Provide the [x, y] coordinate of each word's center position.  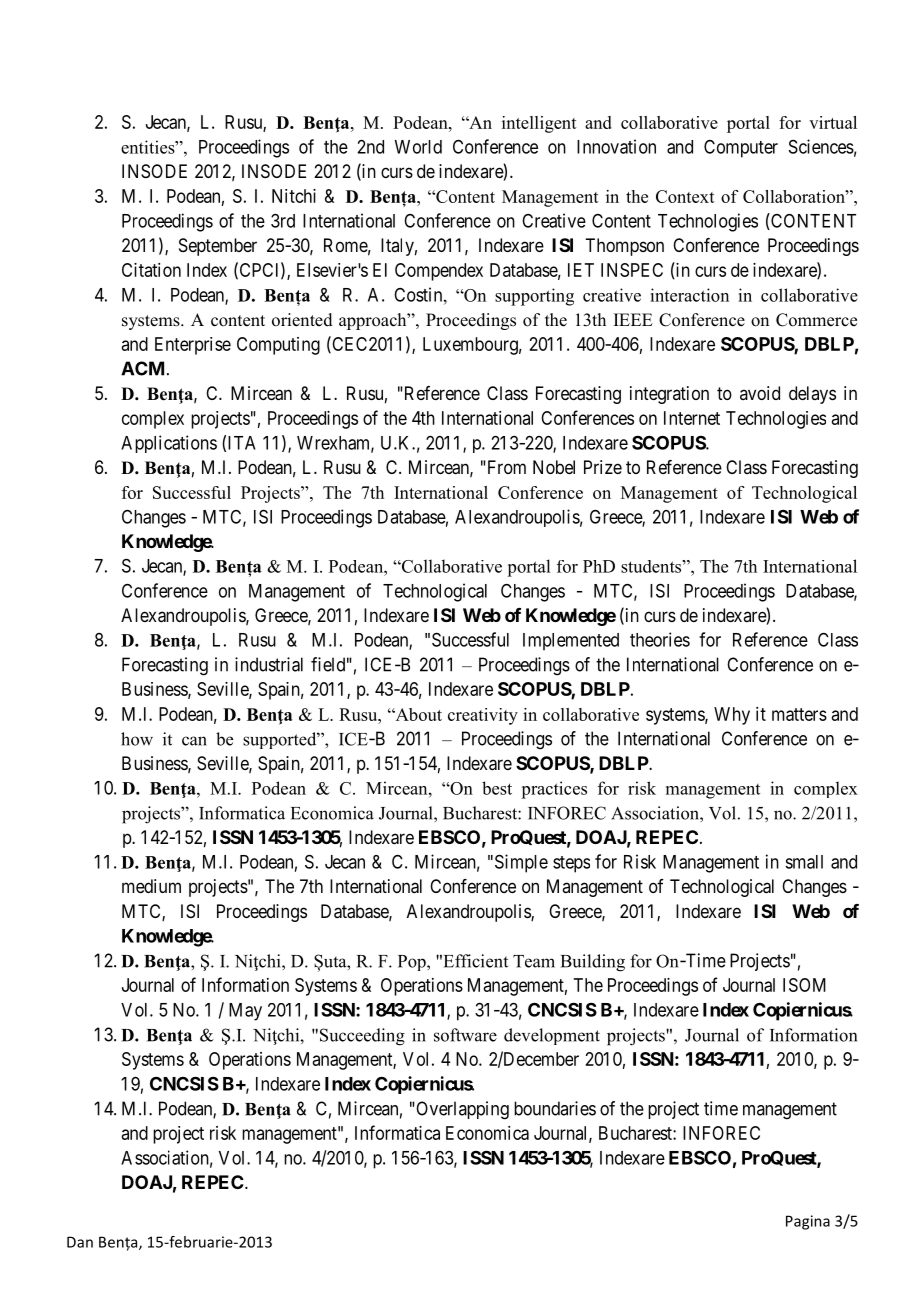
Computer [741, 149]
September [218, 247]
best [497, 788]
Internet [692, 418]
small [804, 862]
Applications [169, 444]
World [418, 147]
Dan [80, 1242]
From [505, 467]
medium [151, 886]
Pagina [808, 1222]
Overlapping [461, 1110]
